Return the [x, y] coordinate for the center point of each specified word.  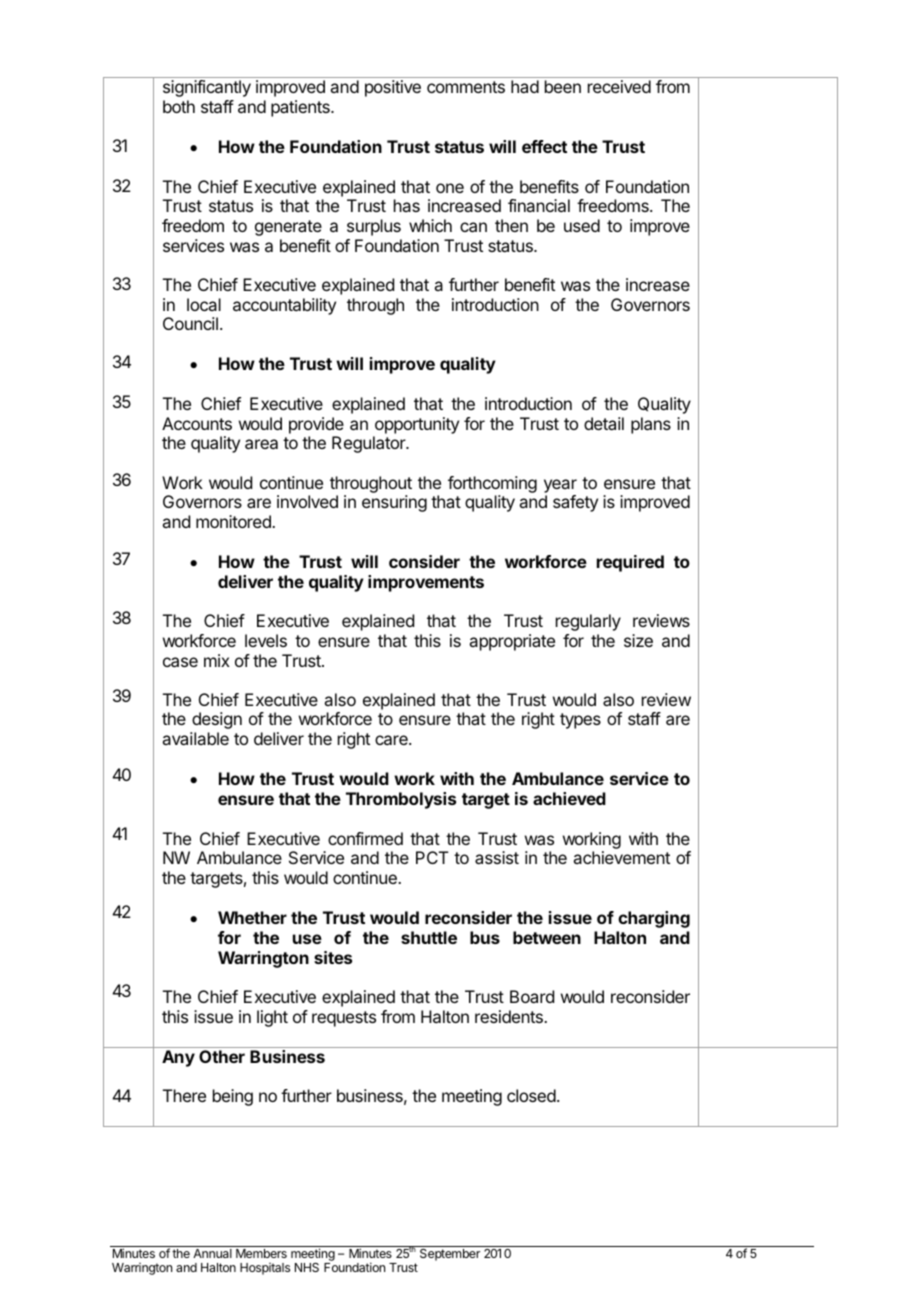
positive [393, 88]
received [619, 86]
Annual [212, 1253]
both [179, 106]
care [392, 740]
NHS [307, 1267]
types [580, 721]
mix [217, 660]
